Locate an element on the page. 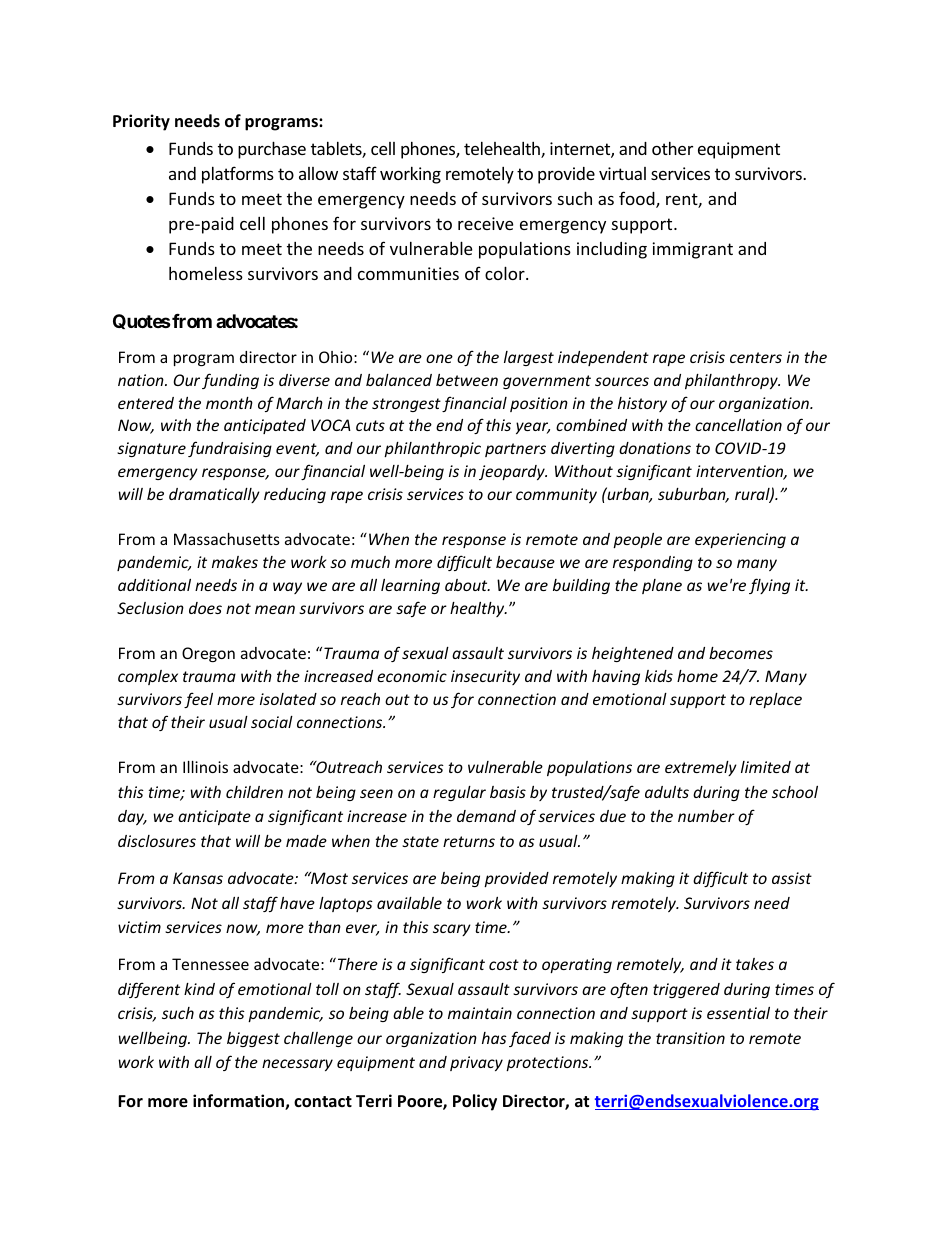  Kansas is located at coordinates (198, 878).
